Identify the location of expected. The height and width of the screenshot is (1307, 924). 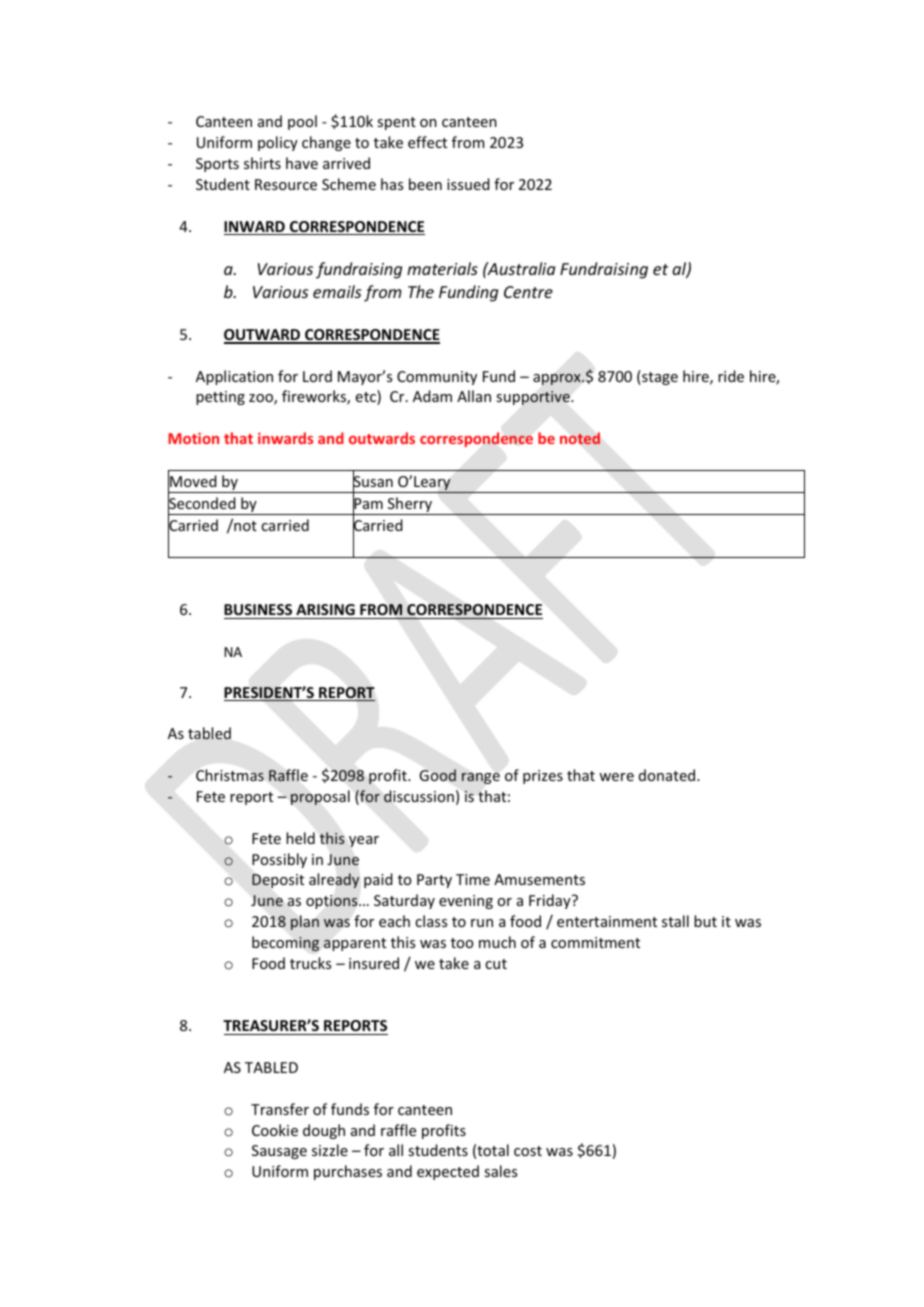
(448, 1172).
